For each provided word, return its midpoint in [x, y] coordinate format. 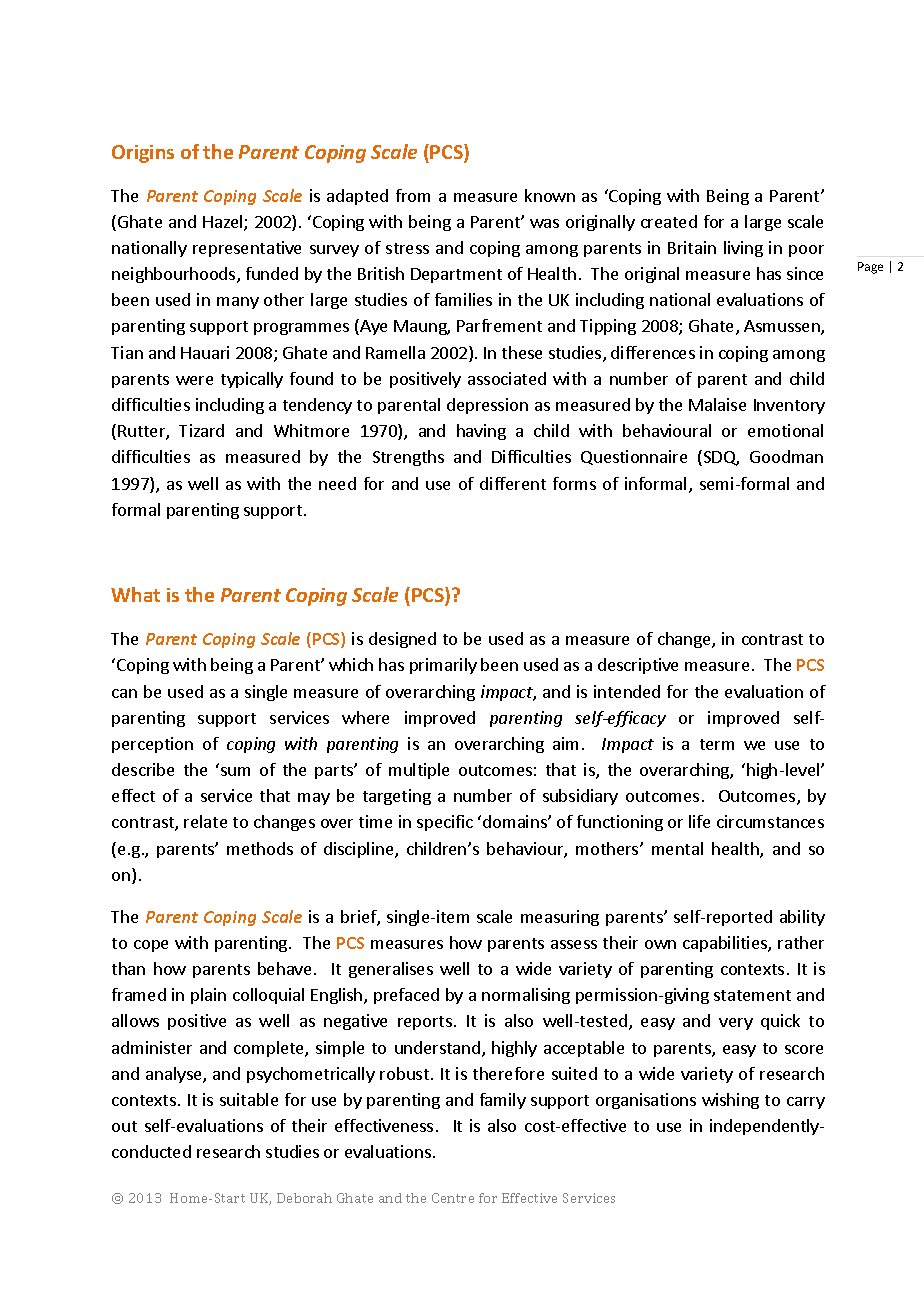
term [717, 744]
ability [802, 918]
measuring [560, 918]
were [194, 380]
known [550, 195]
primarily [443, 666]
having [481, 432]
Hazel [224, 223]
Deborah [304, 1198]
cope [151, 946]
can [124, 693]
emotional [785, 430]
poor [806, 251]
